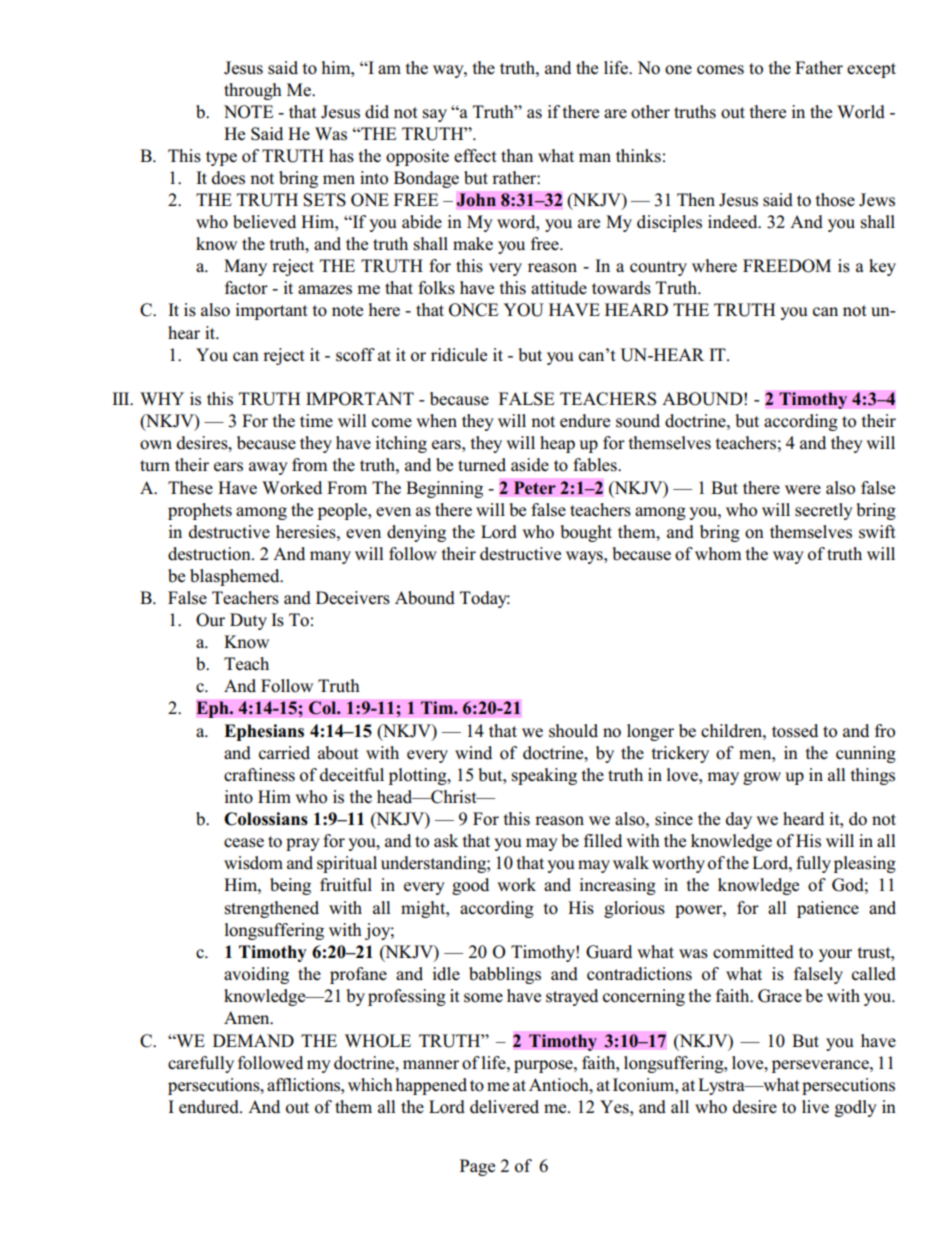 The height and width of the document is (1233, 952). What do you see at coordinates (477, 1167) in the document?
I see `Page` at bounding box center [477, 1167].
